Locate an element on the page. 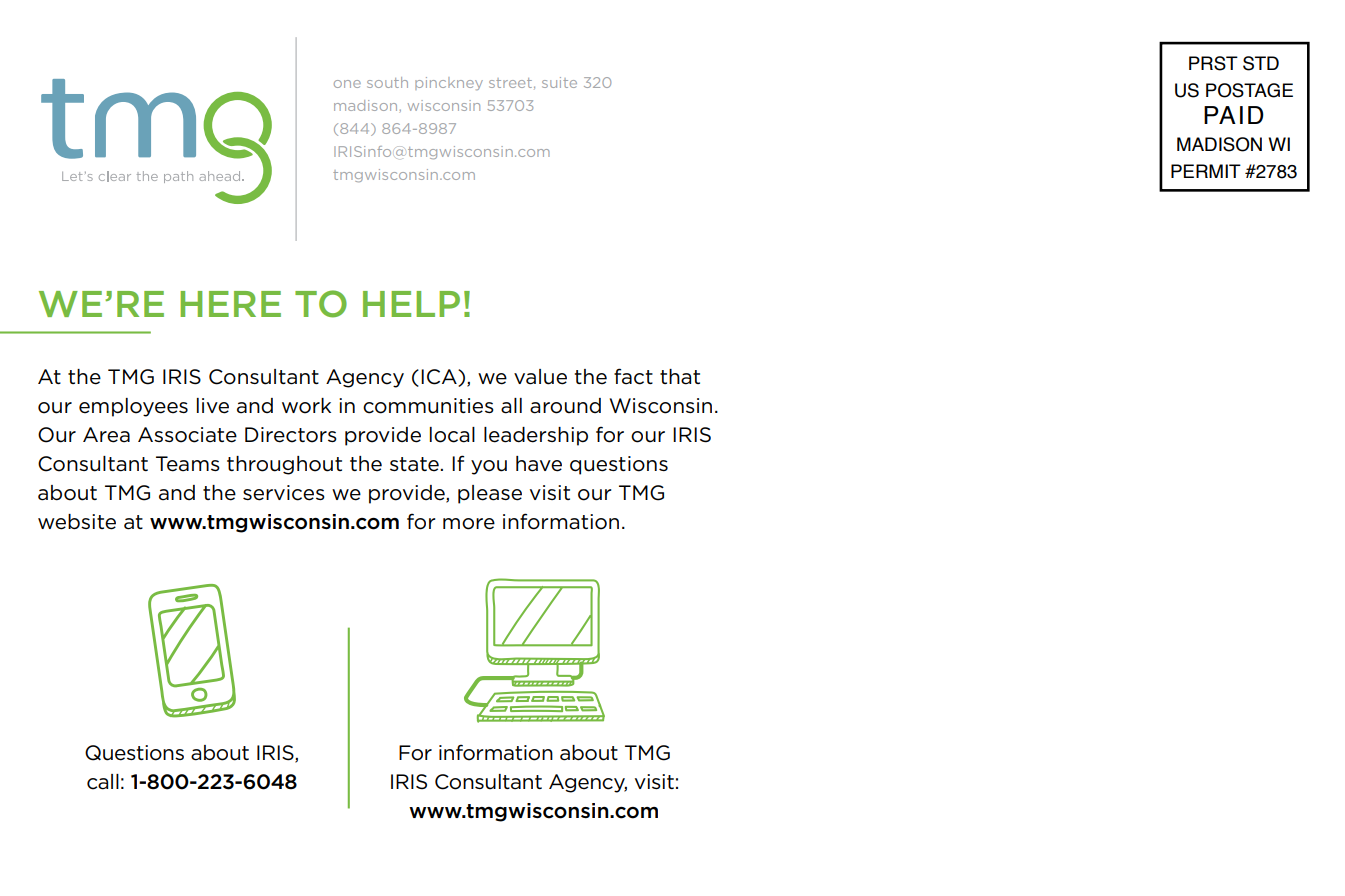 The height and width of the image is (896, 1345). one is located at coordinates (347, 84).
